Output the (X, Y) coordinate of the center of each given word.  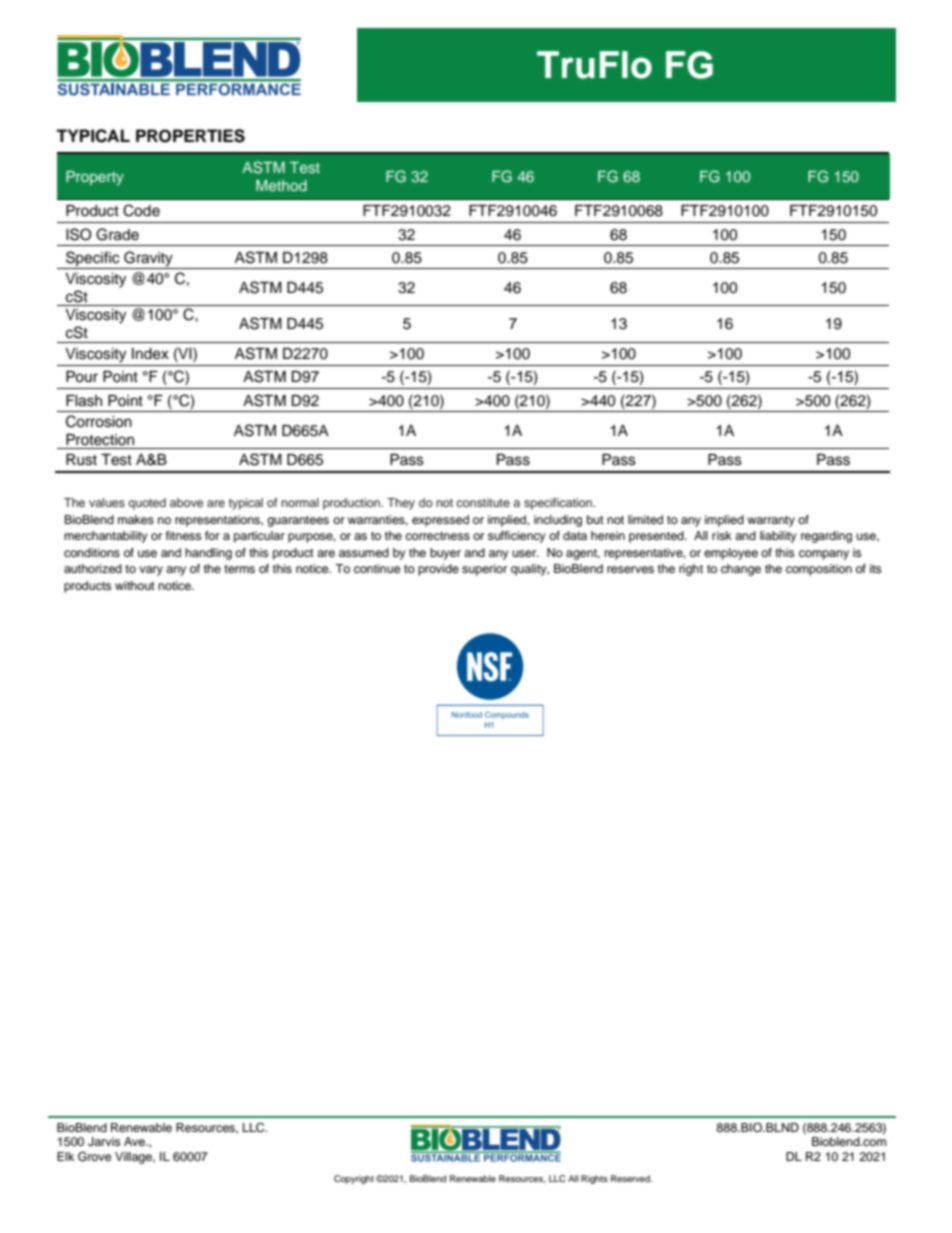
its (876, 568)
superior (484, 570)
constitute (483, 502)
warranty (771, 521)
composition (819, 570)
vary (151, 571)
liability (778, 537)
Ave (136, 1141)
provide (438, 570)
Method (281, 185)
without (135, 585)
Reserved (631, 1178)
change (741, 570)
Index (150, 354)
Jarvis (104, 1142)
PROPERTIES (190, 136)
